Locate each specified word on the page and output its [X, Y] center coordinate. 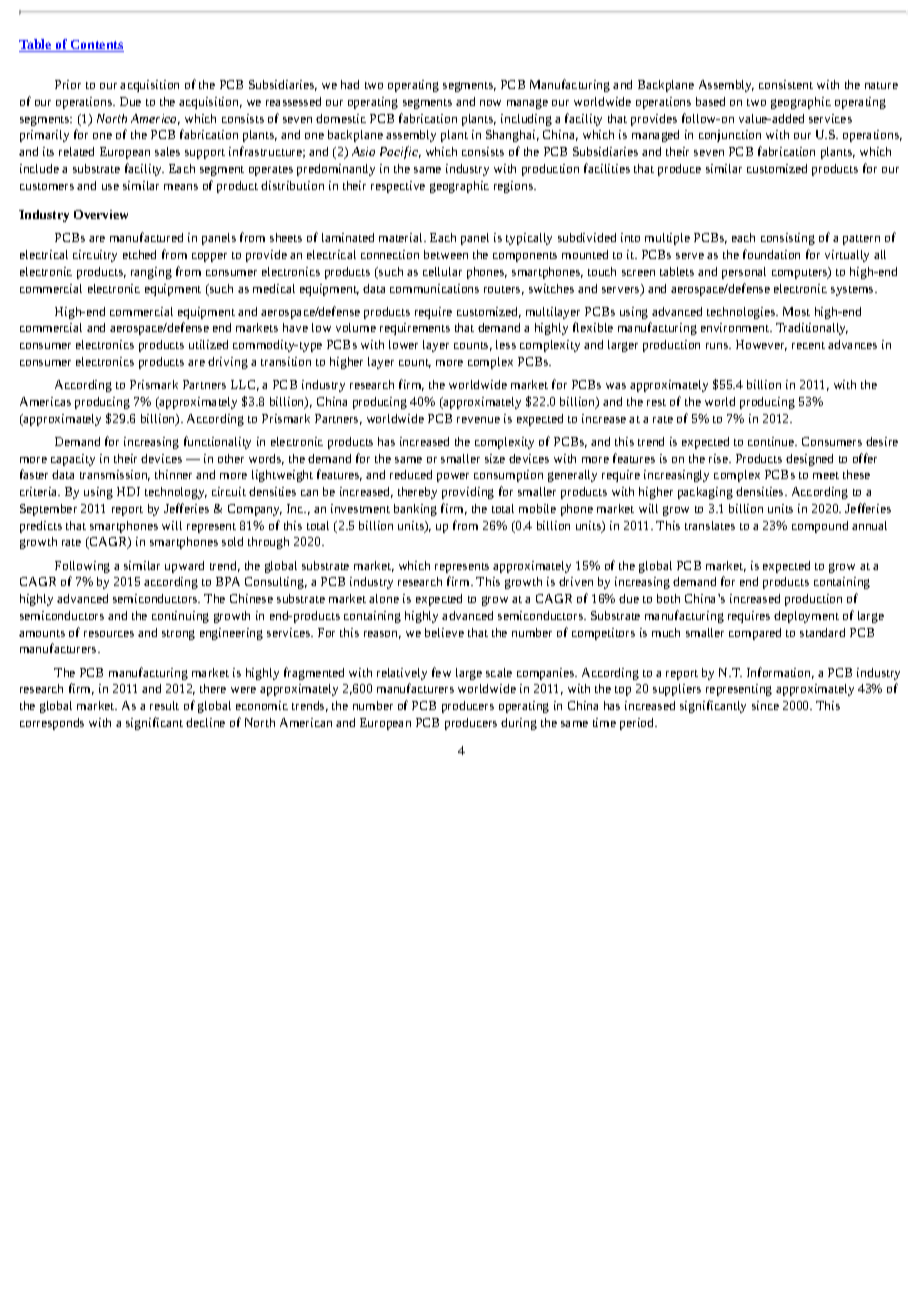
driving [228, 363]
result [164, 705]
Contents [96, 46]
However [761, 345]
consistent [786, 84]
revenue [478, 420]
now [490, 103]
